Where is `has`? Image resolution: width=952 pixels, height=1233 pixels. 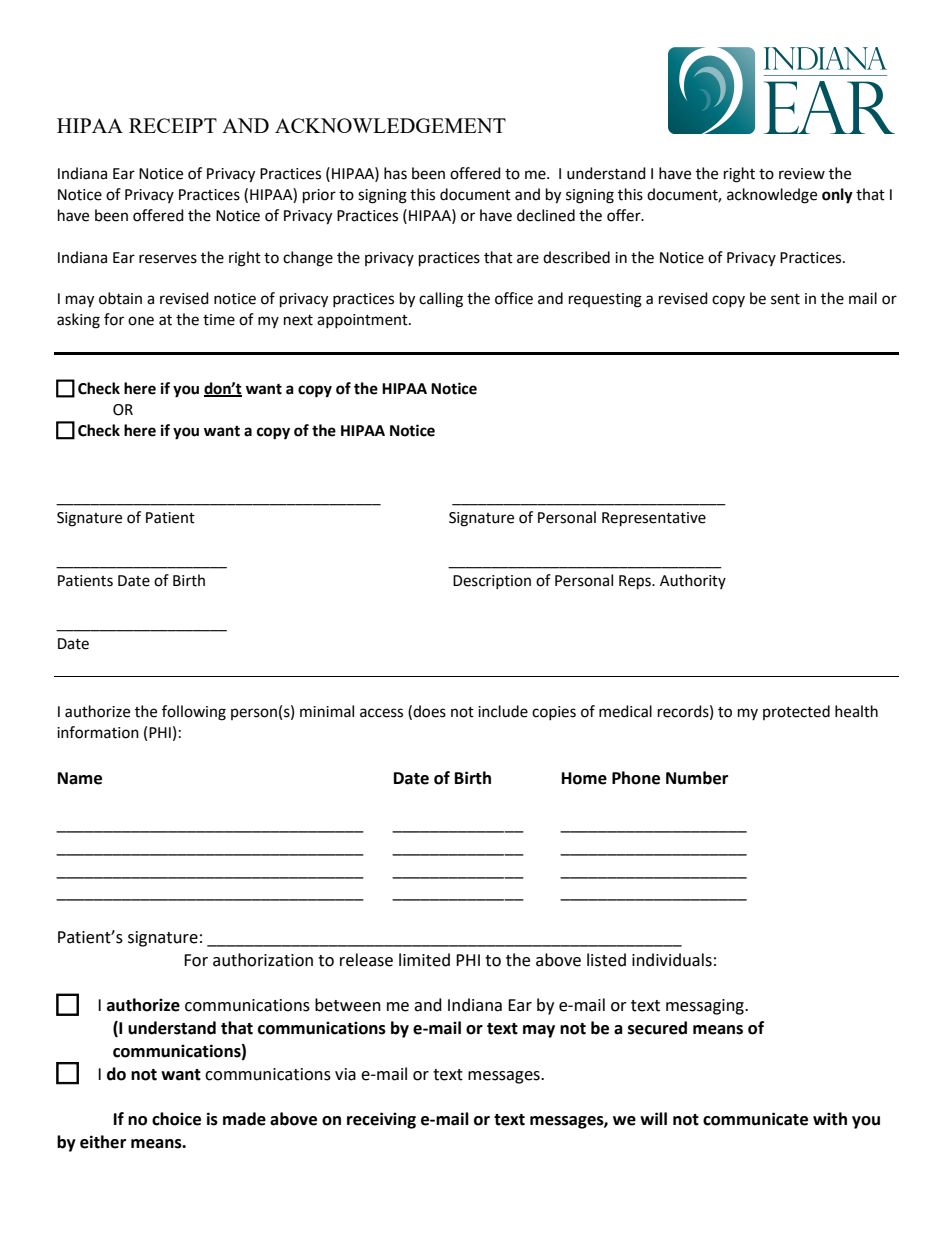 has is located at coordinates (395, 173).
